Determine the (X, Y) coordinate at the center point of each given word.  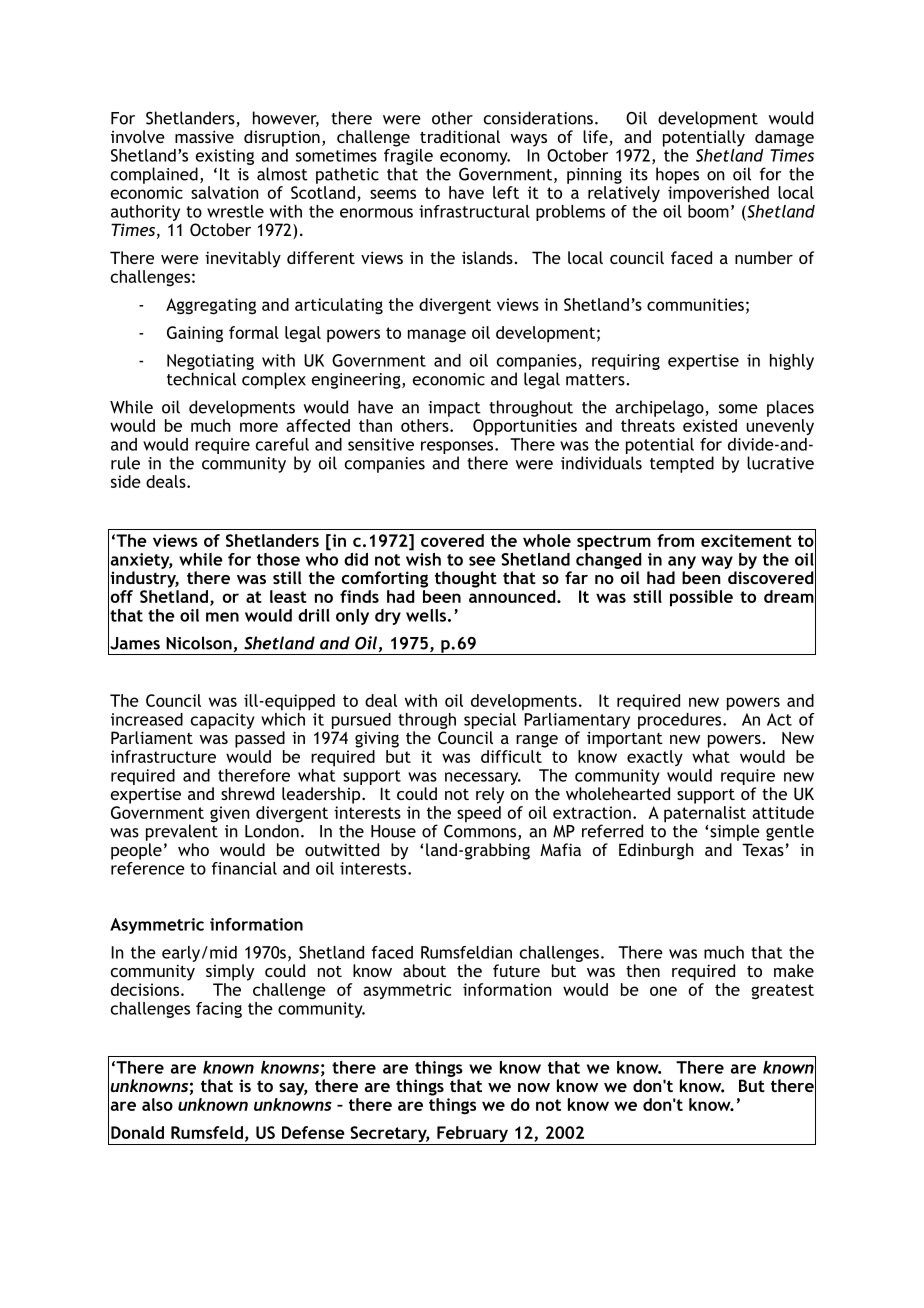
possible (701, 598)
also (157, 1104)
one (663, 991)
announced (513, 596)
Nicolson (199, 643)
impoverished (718, 194)
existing (225, 158)
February (472, 1135)
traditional (460, 136)
